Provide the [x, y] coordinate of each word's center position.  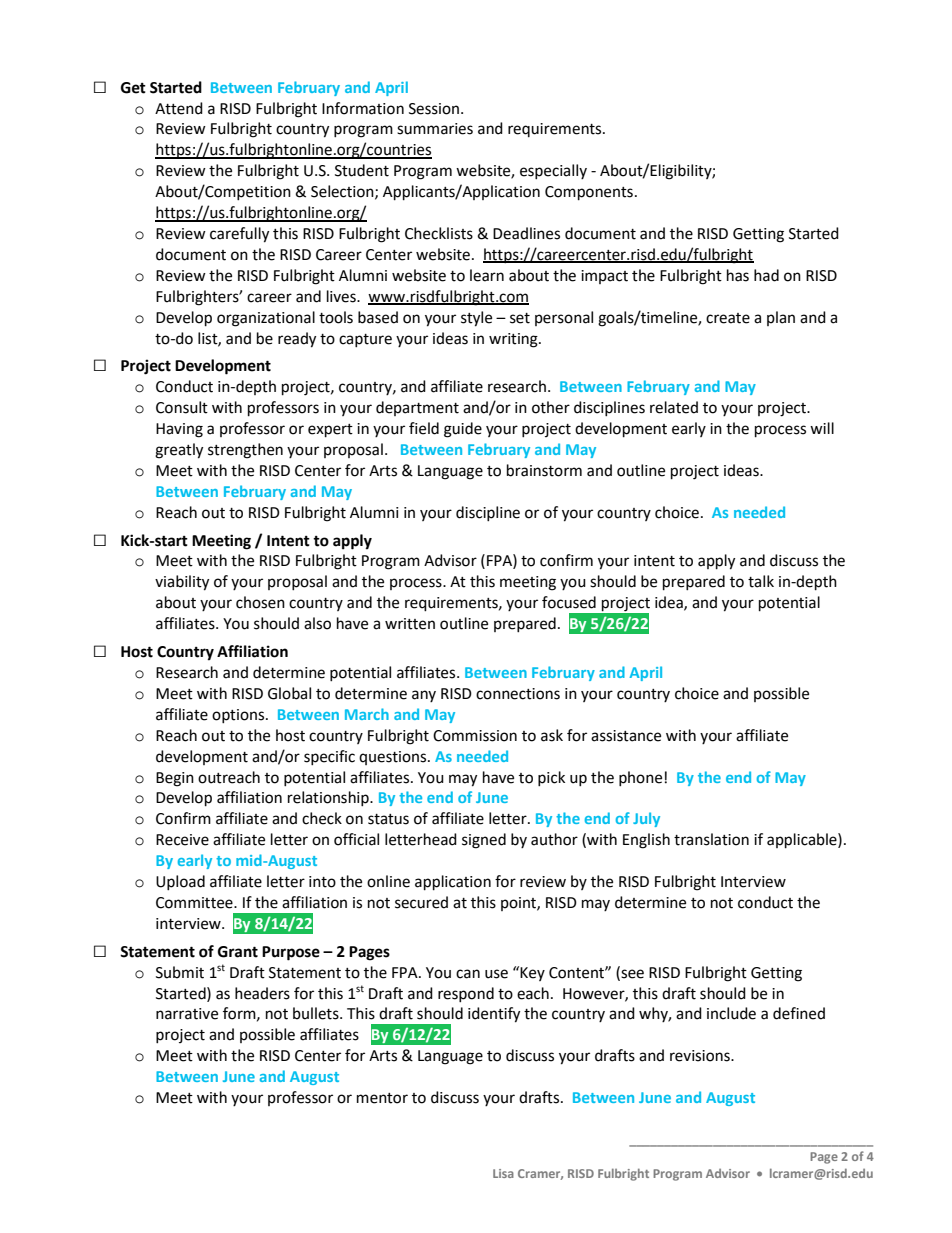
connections [518, 694]
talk [761, 581]
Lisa [503, 1173]
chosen [260, 602]
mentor [382, 1098]
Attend [179, 108]
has [738, 275]
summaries [435, 129]
